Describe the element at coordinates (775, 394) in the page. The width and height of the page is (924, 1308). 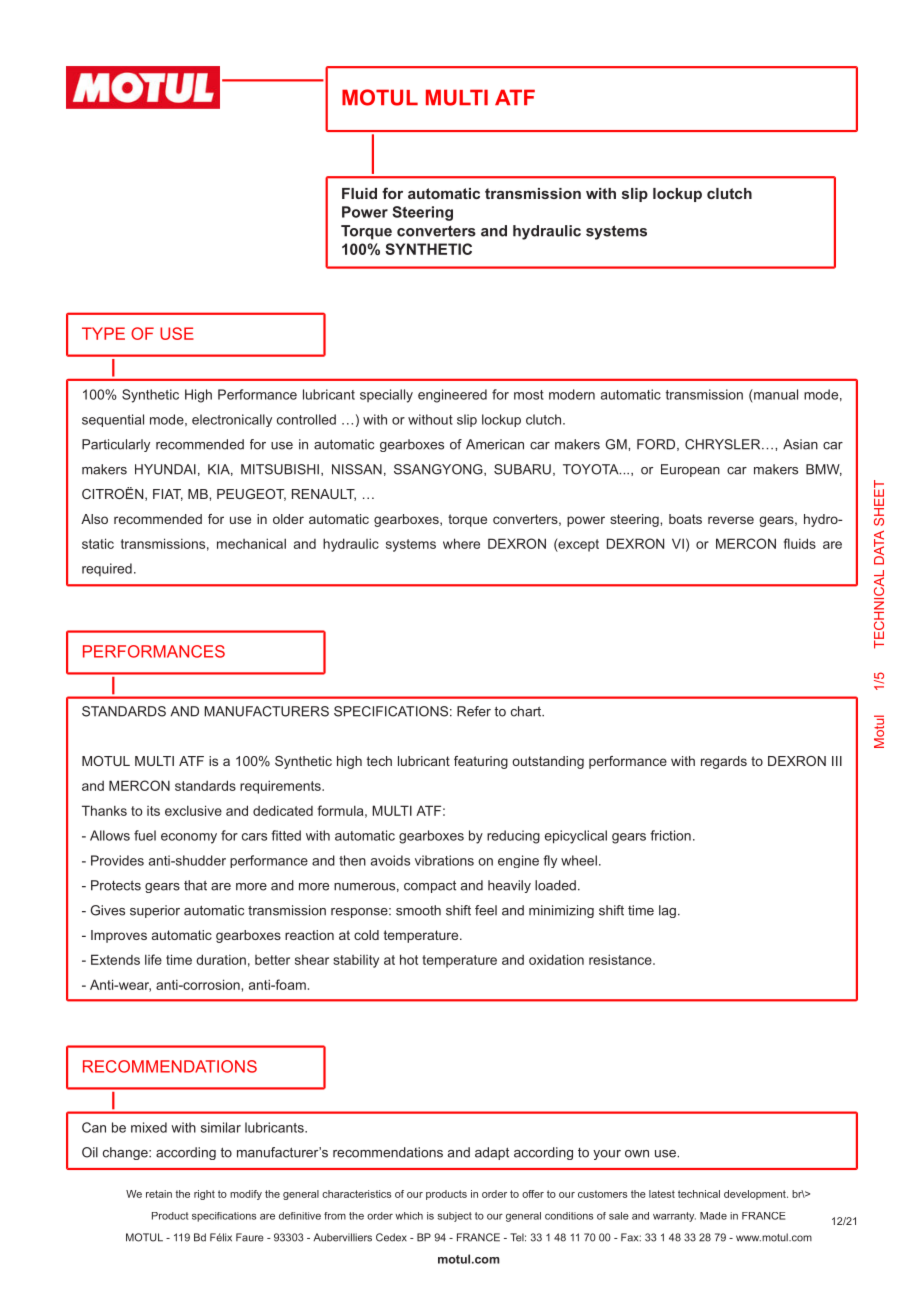
I see `manual` at that location.
